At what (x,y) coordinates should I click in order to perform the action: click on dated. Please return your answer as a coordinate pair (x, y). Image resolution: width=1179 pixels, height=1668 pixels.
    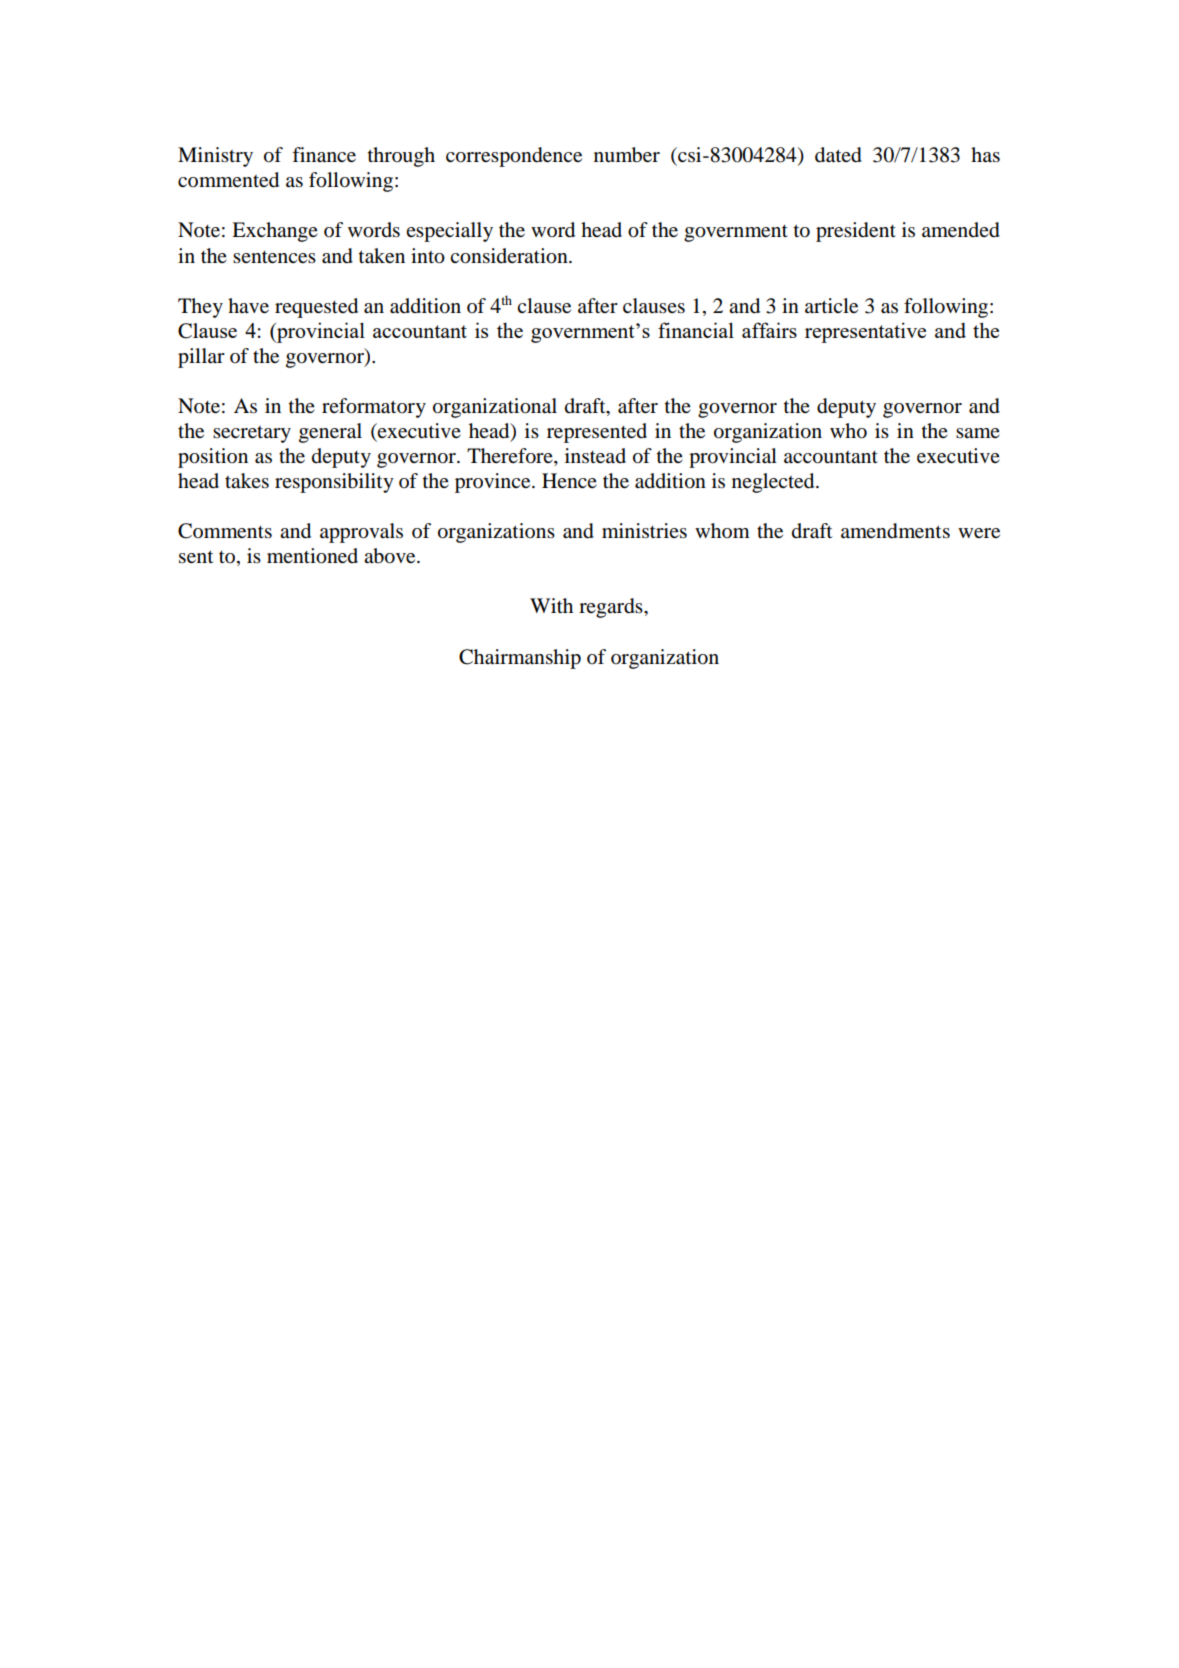
    Looking at the image, I should click on (838, 155).
